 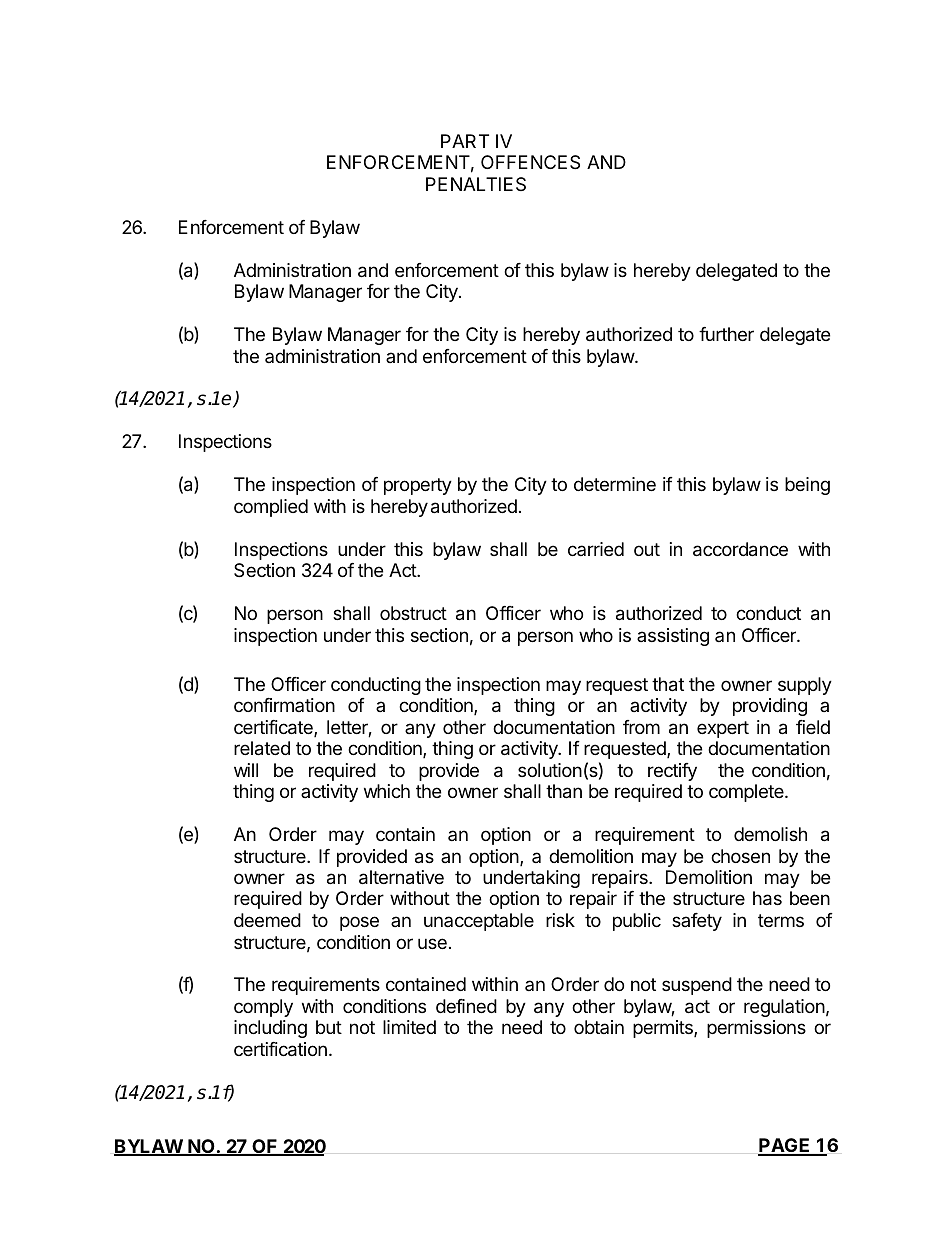 I want to click on further, so click(x=726, y=334).
